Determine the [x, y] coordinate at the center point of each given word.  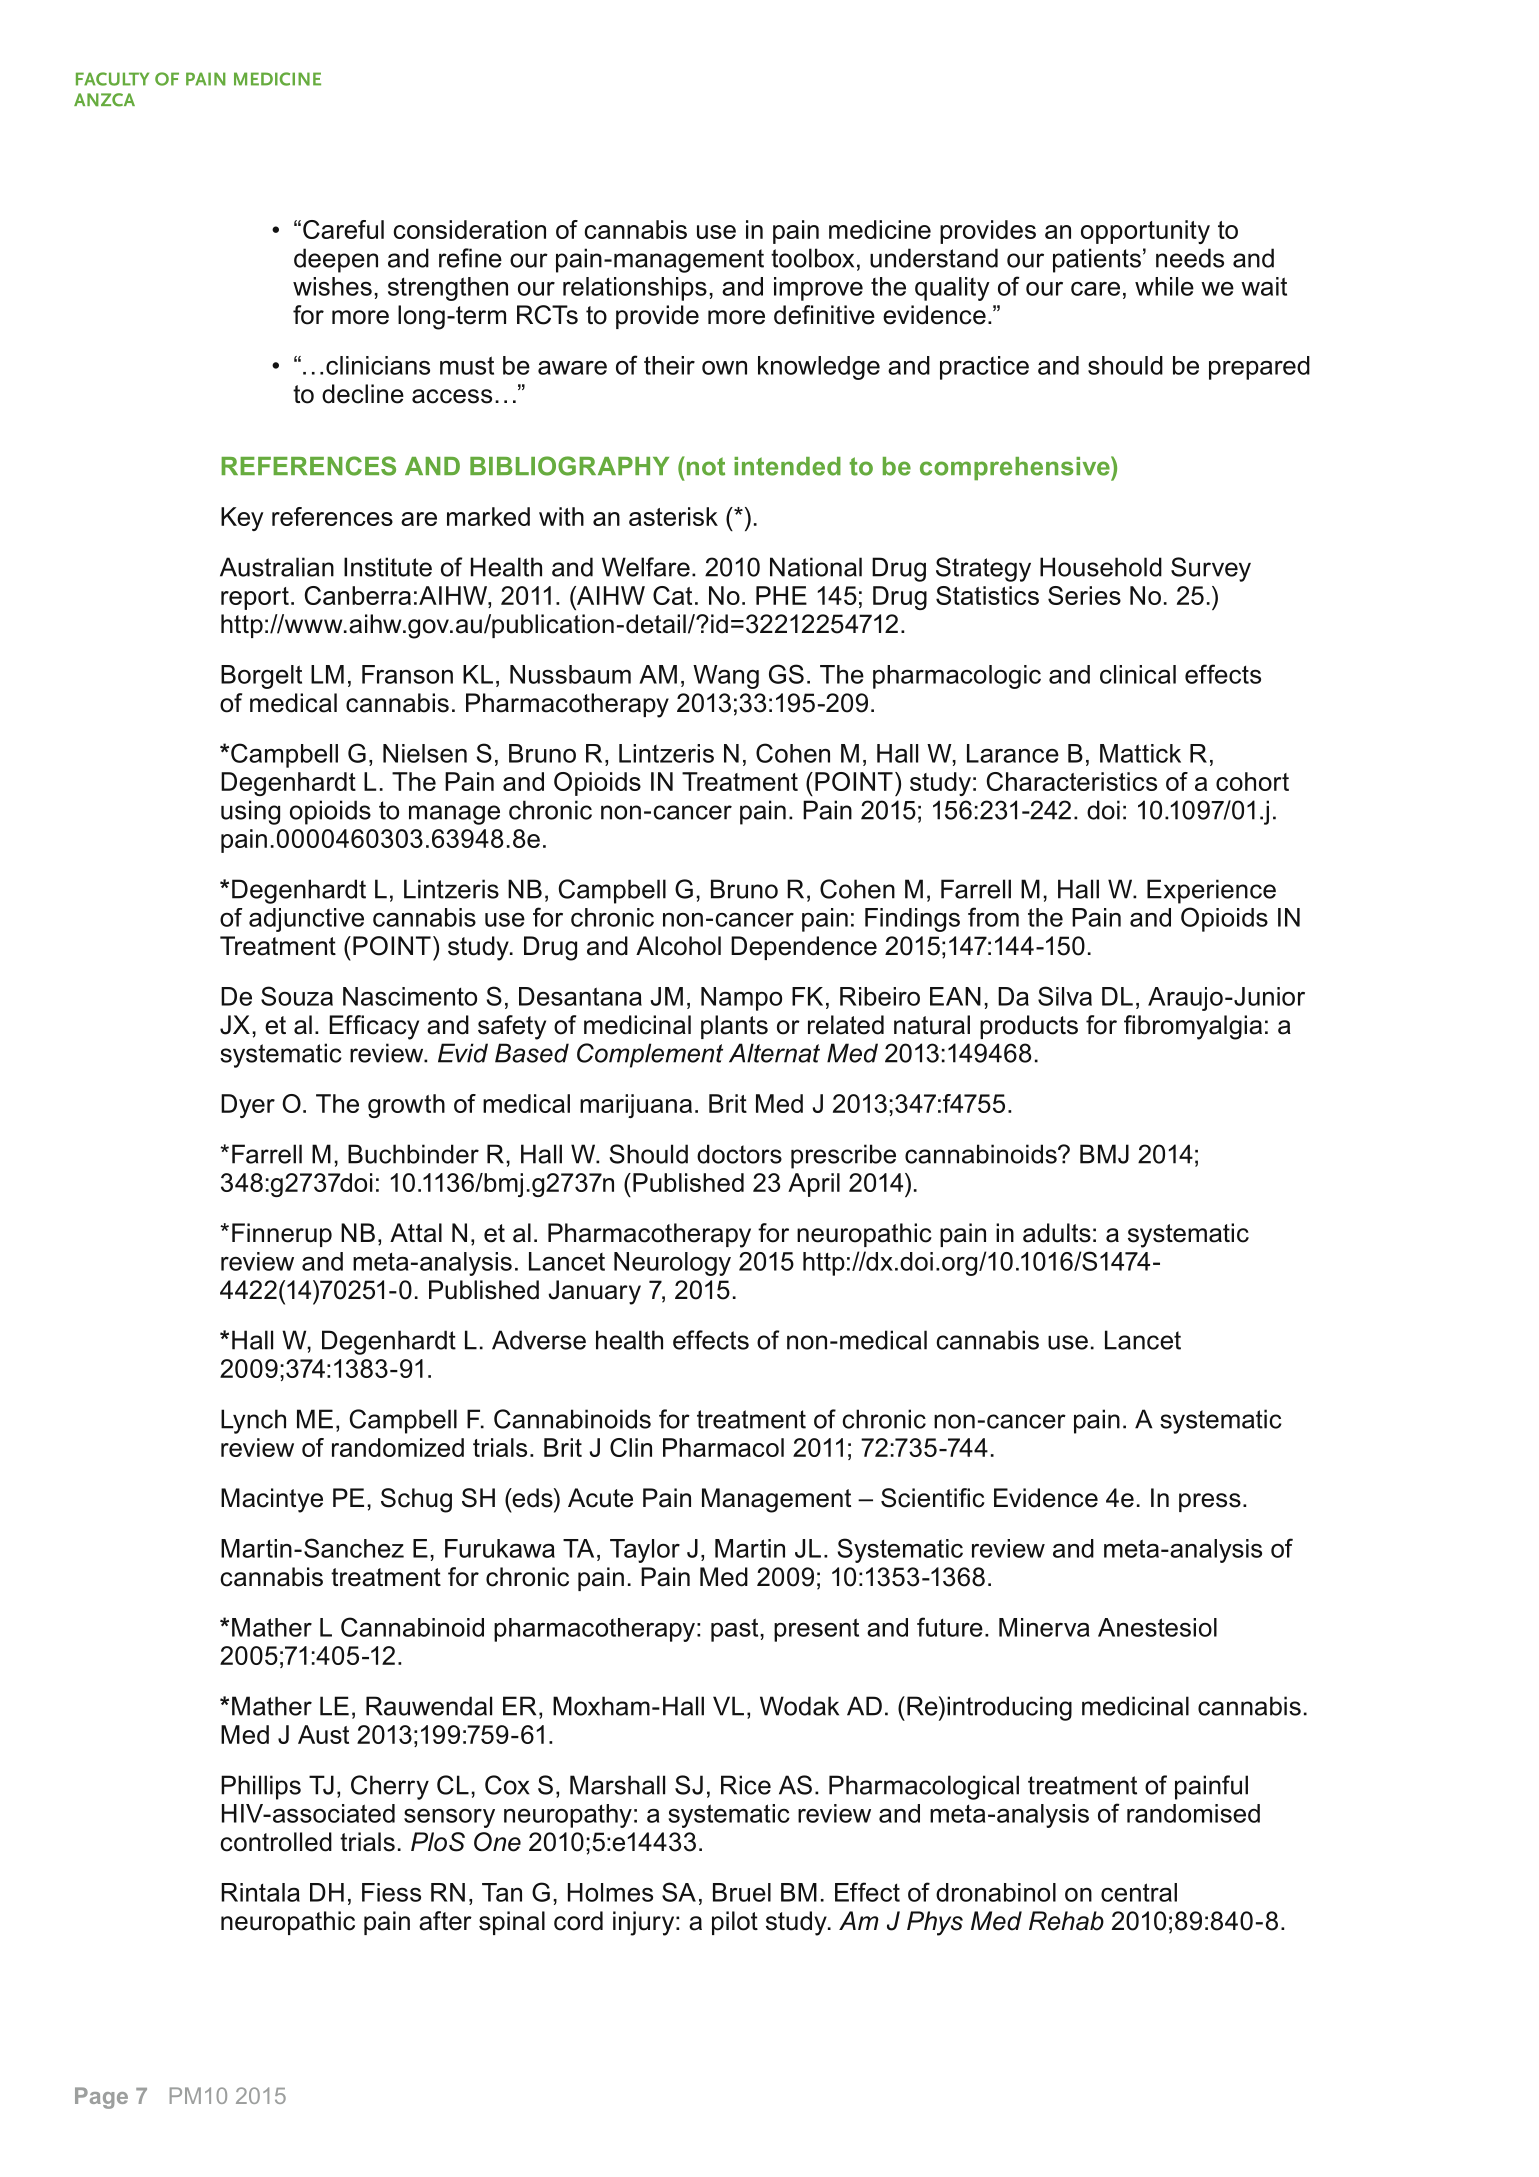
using [250, 812]
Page [101, 2098]
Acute [600, 1498]
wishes [332, 286]
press [1210, 1502]
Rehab [1066, 1921]
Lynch [253, 1421]
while [1164, 286]
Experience [1211, 891]
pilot [735, 1923]
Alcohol [678, 946]
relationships [635, 289]
